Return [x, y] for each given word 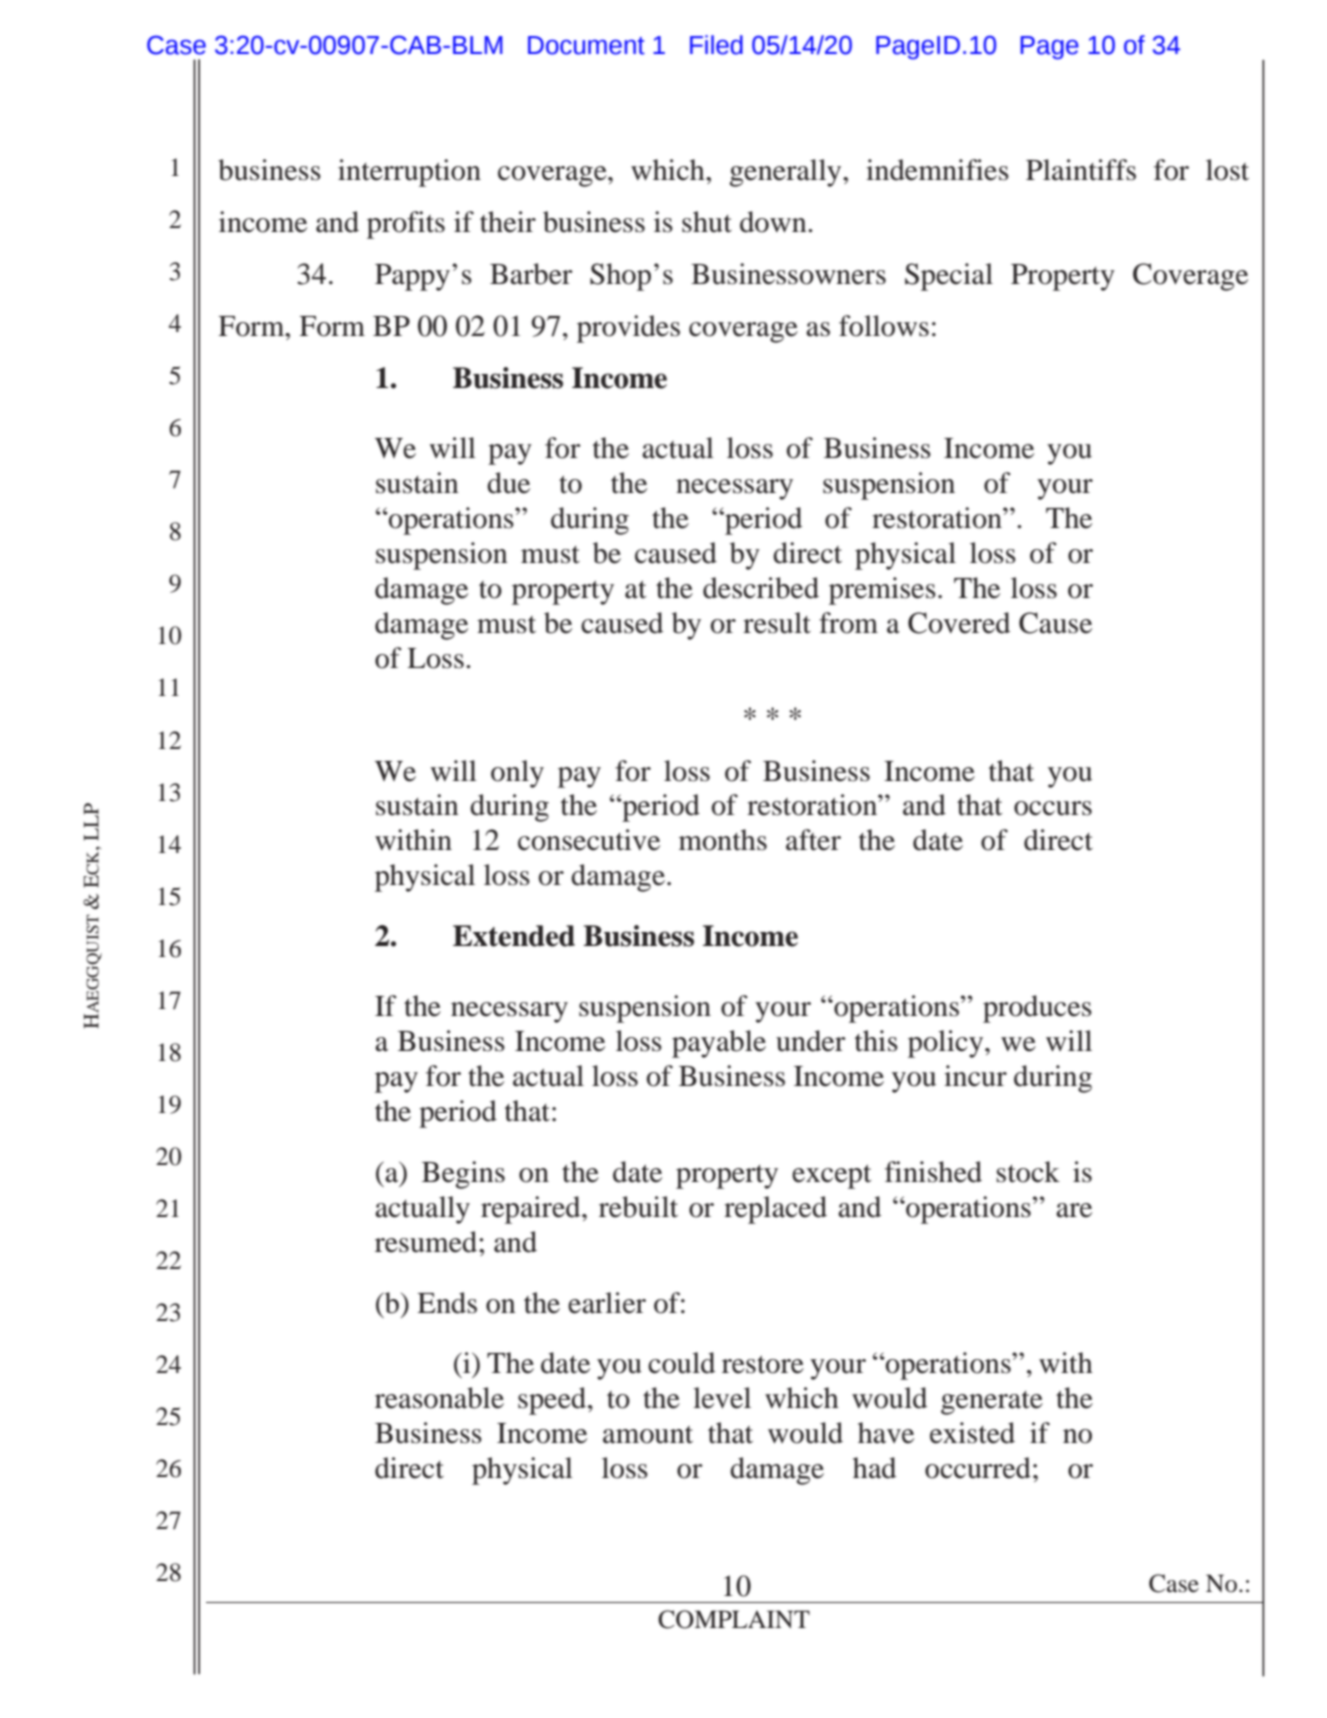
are [1074, 1210]
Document [586, 45]
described [761, 588]
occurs [1053, 808]
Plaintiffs [1081, 170]
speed [553, 1401]
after [813, 840]
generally [786, 173]
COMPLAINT [734, 1619]
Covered [959, 623]
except [832, 1177]
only [517, 774]
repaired [532, 1210]
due [508, 483]
